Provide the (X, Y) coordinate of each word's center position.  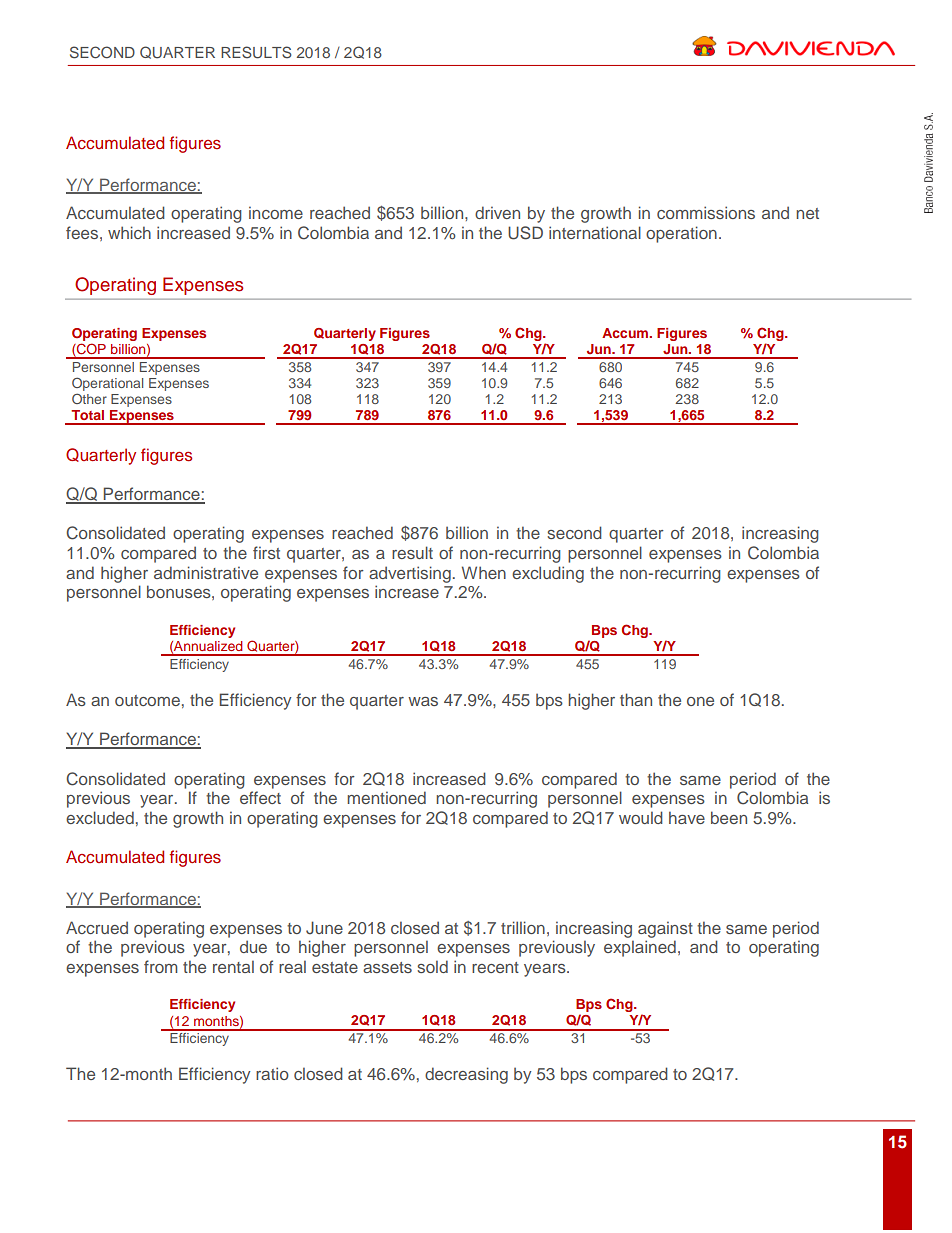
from (160, 966)
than (636, 699)
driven (497, 212)
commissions (706, 212)
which (129, 232)
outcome (147, 700)
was (423, 701)
